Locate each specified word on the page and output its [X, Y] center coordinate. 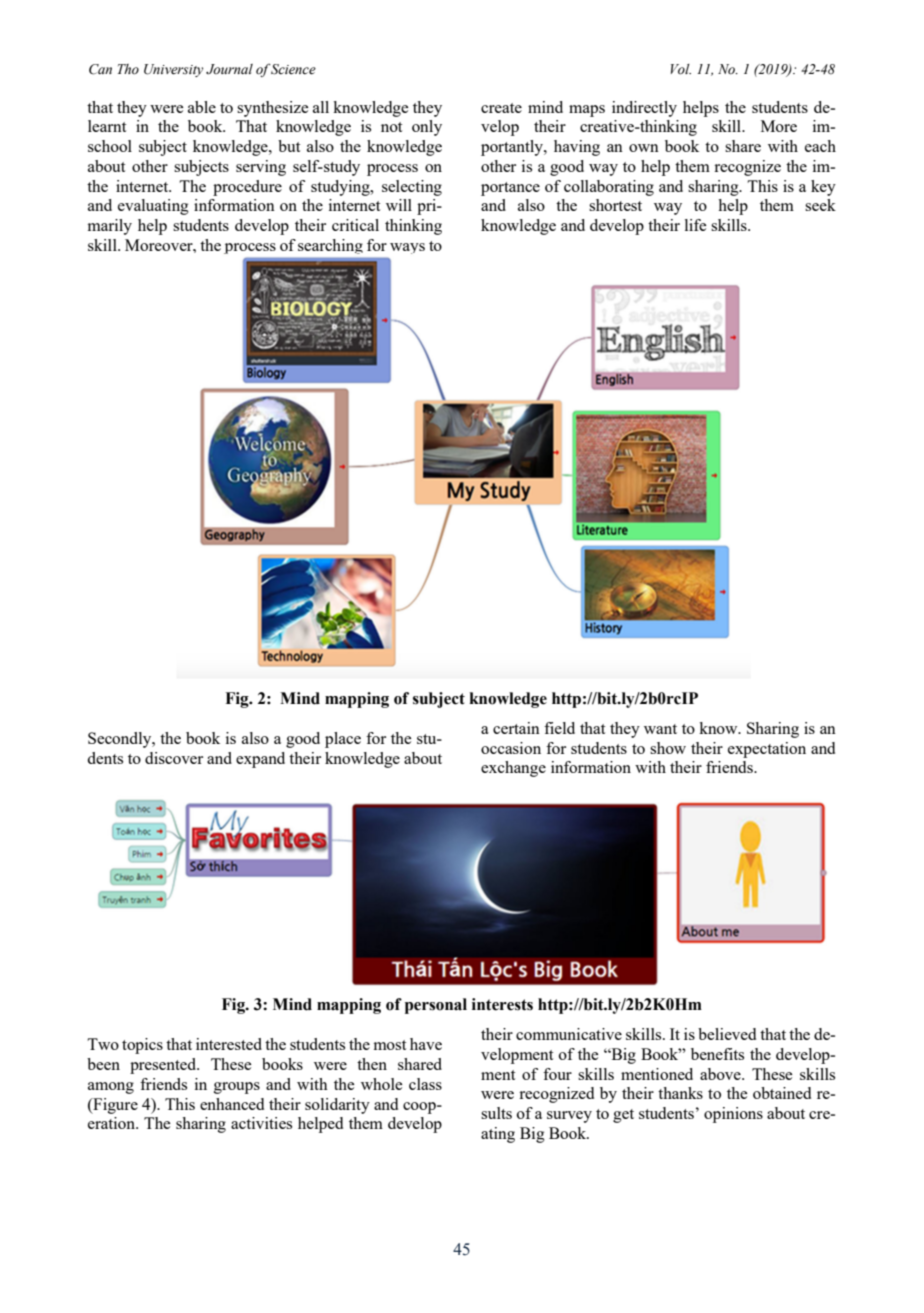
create [501, 108]
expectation [767, 750]
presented [164, 1066]
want [660, 729]
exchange [513, 769]
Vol [681, 69]
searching [330, 246]
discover [174, 758]
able [202, 107]
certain [516, 728]
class [425, 1084]
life [696, 225]
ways [407, 248]
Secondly [121, 740]
